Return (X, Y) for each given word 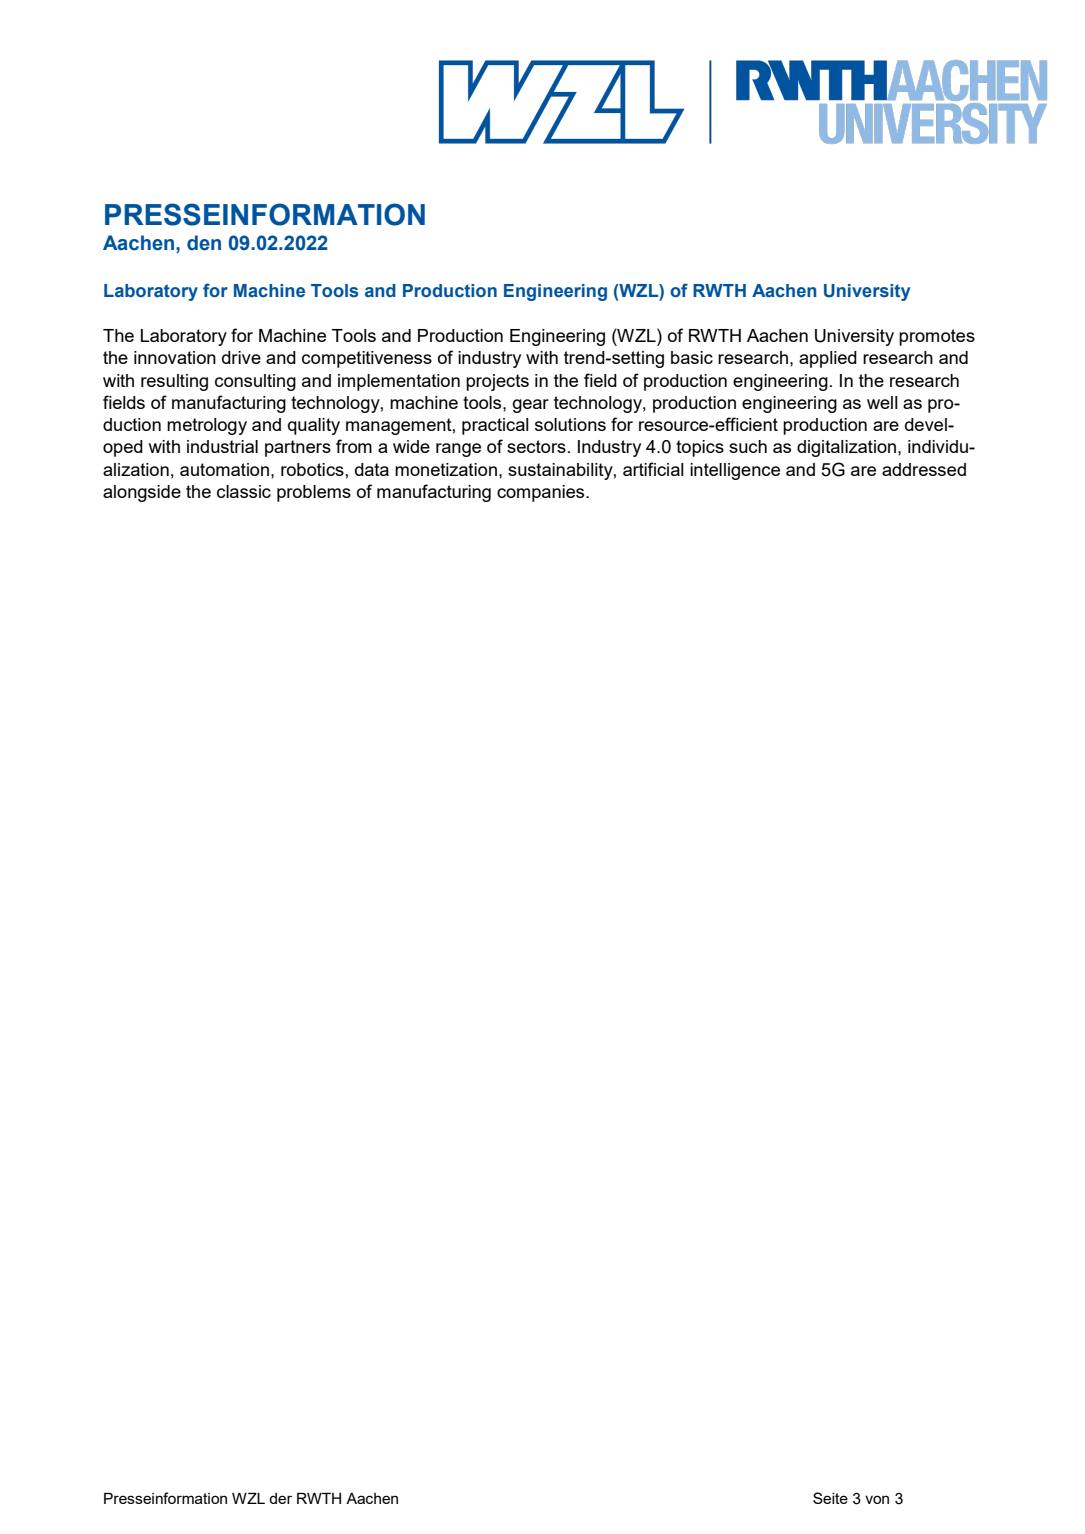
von (877, 1499)
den (204, 243)
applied (828, 359)
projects (497, 382)
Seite (830, 1498)
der (280, 1498)
